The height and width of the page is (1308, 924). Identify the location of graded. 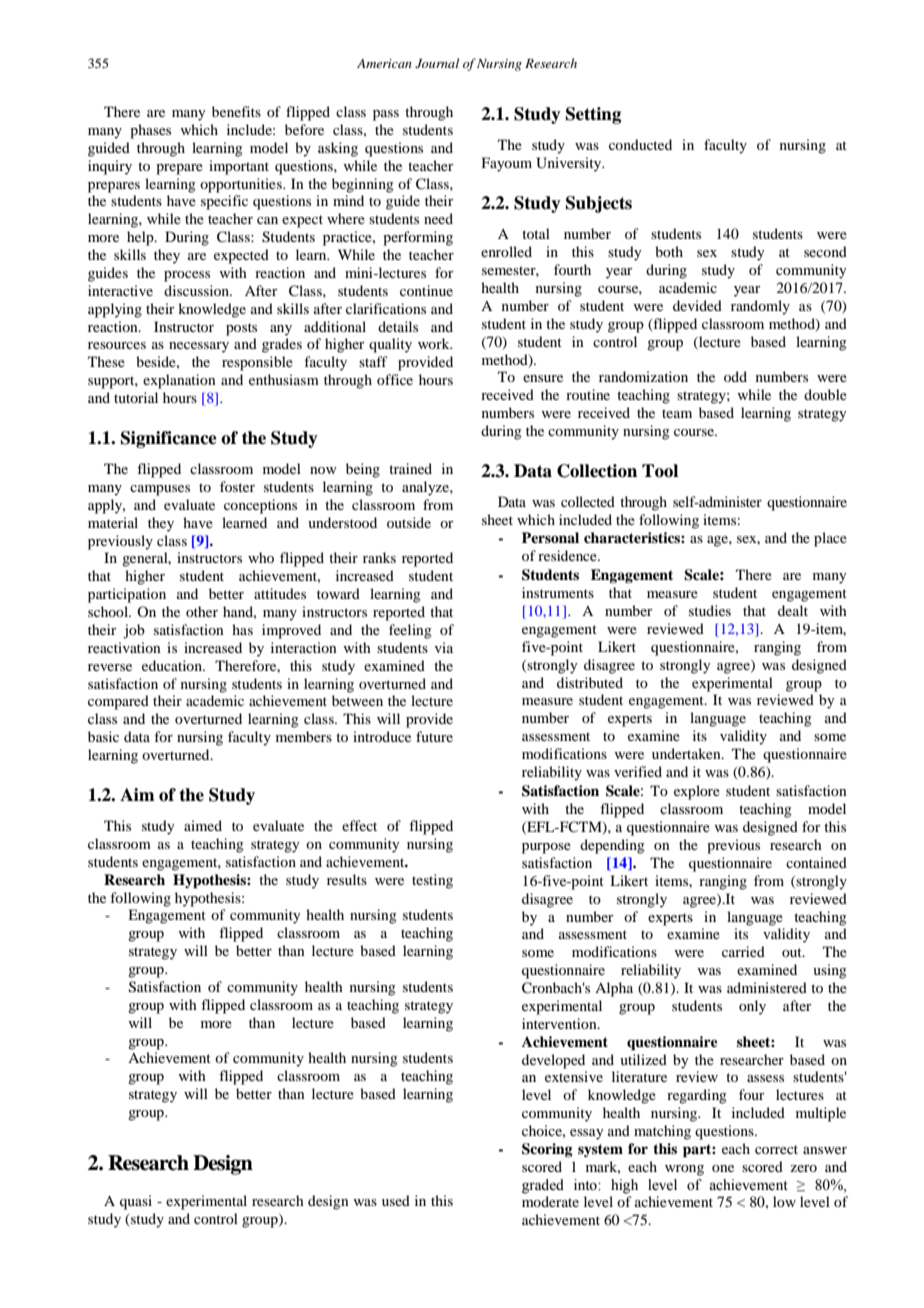
(543, 1186).
